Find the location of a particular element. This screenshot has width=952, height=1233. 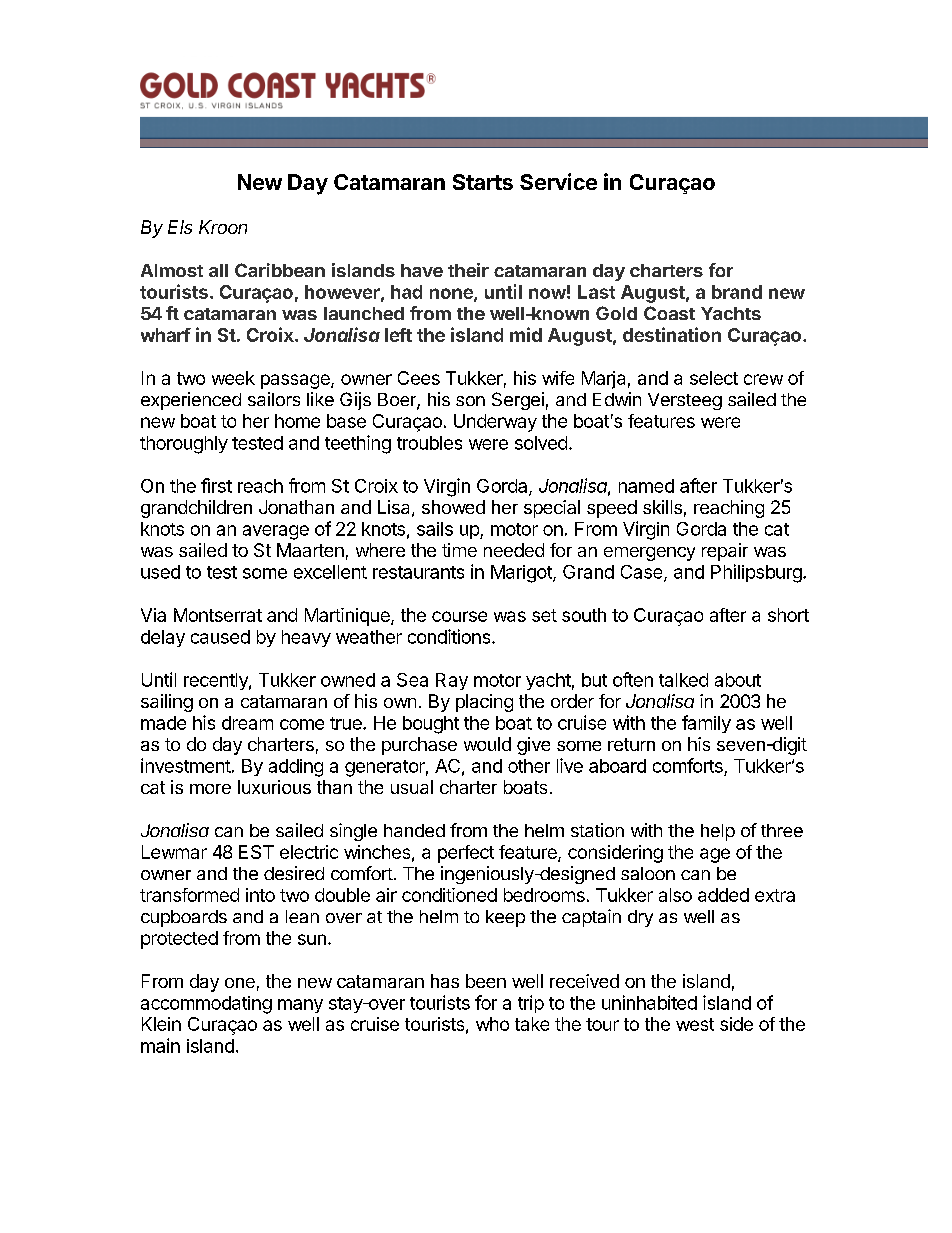

son is located at coordinates (470, 401).
